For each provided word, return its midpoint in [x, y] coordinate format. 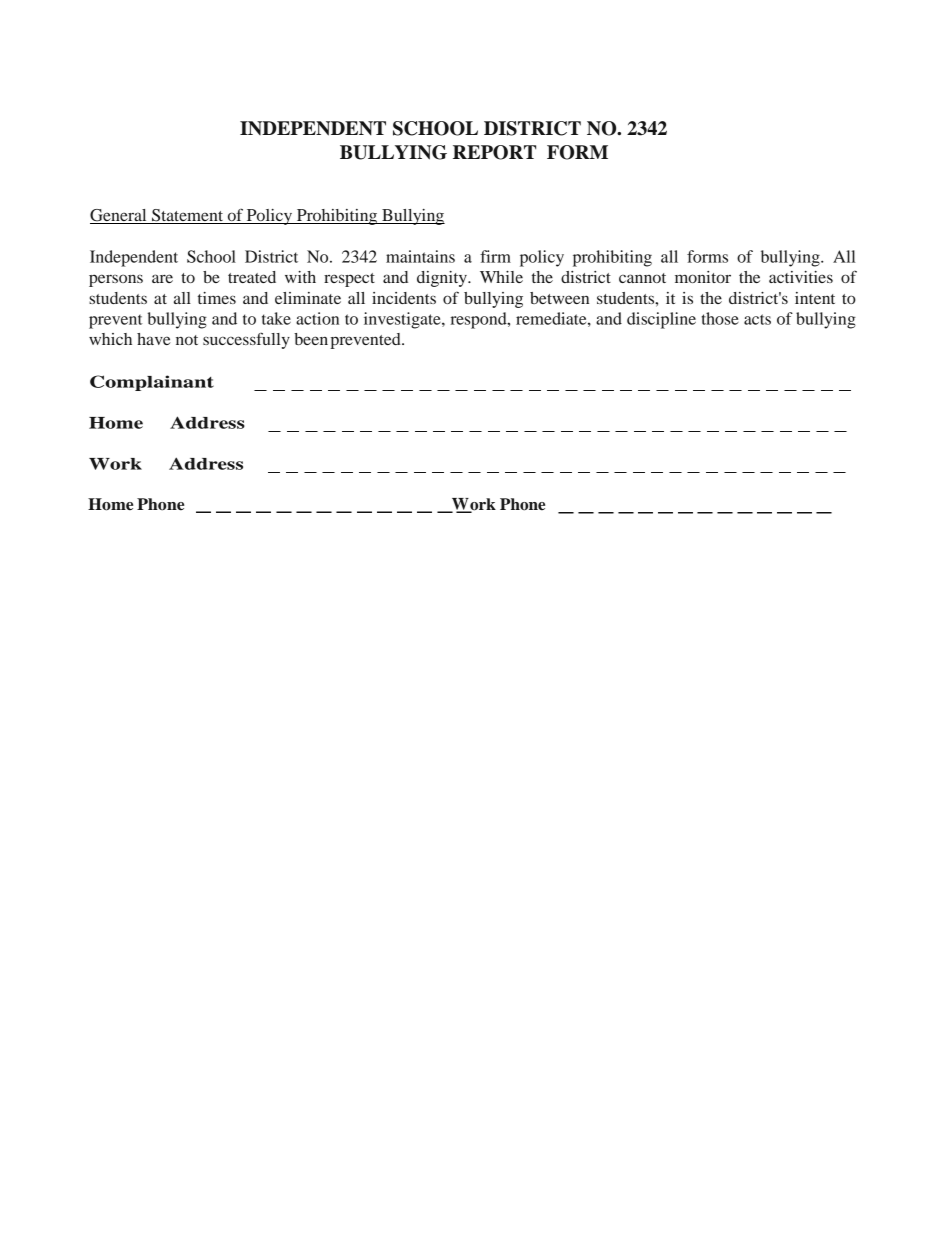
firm [495, 256]
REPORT [494, 152]
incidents [404, 298]
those [720, 318]
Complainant [152, 383]
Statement [187, 216]
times [217, 298]
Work [115, 464]
